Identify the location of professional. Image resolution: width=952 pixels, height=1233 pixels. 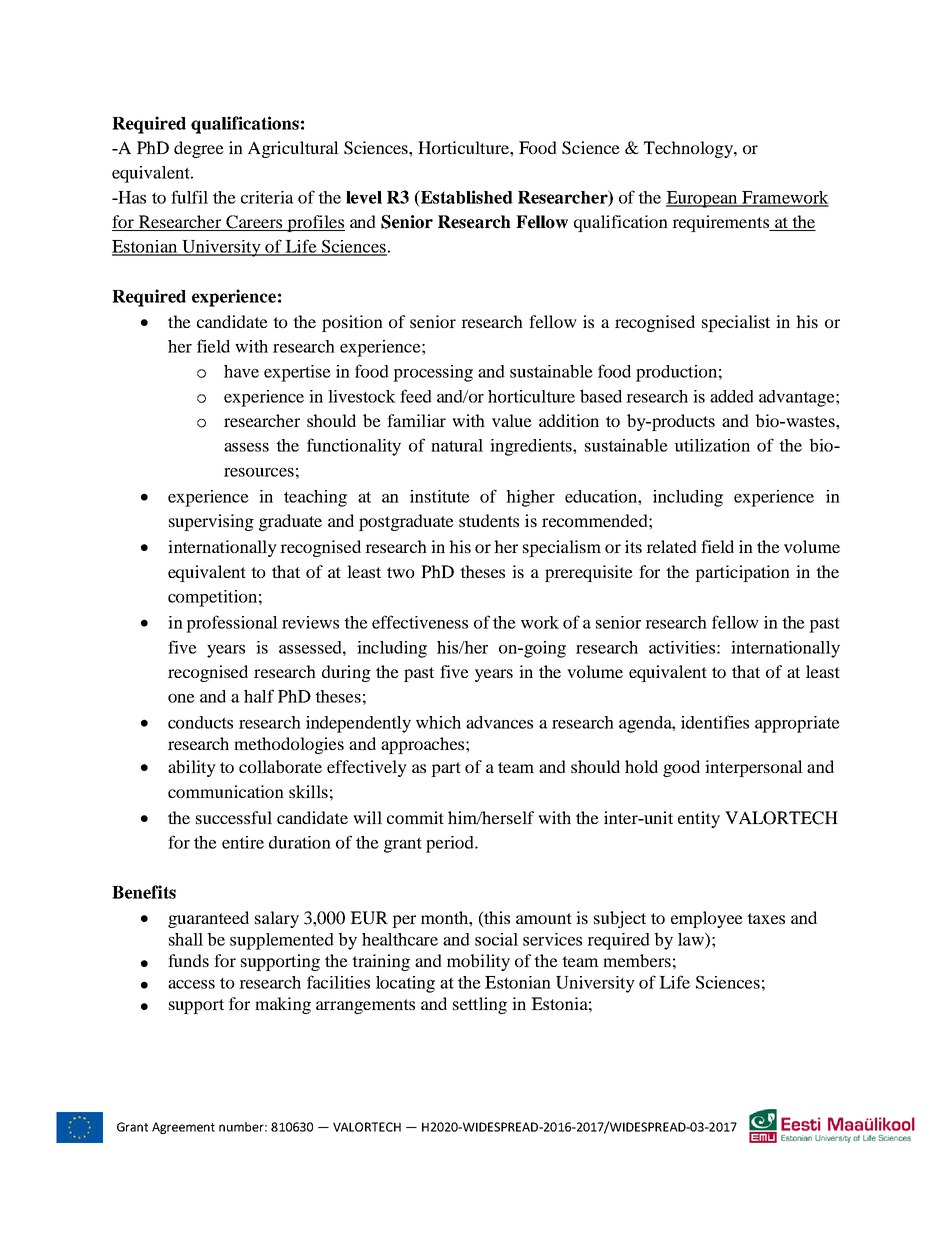
(232, 624).
